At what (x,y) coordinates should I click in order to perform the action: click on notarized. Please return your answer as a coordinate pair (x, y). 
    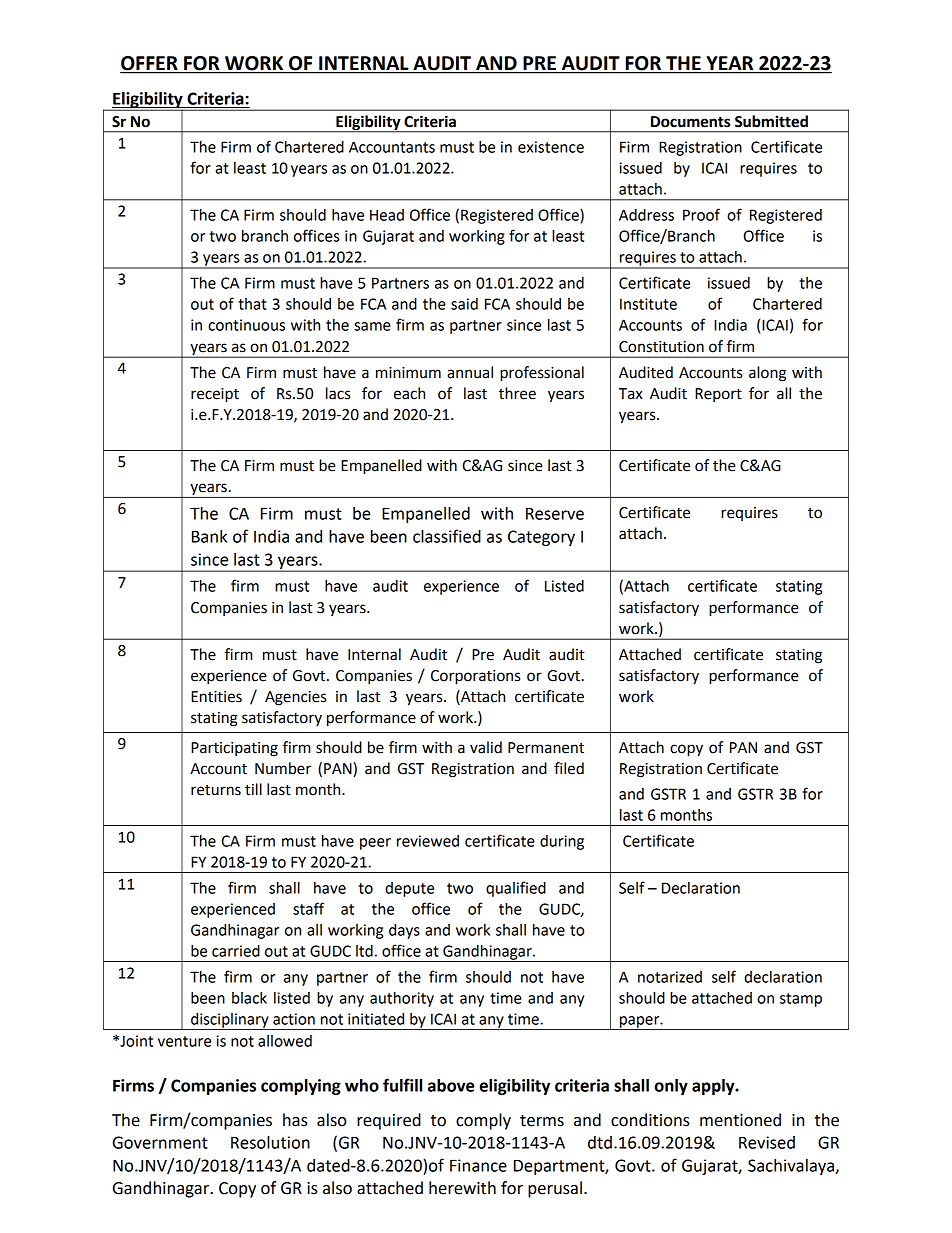
    Looking at the image, I should click on (670, 977).
